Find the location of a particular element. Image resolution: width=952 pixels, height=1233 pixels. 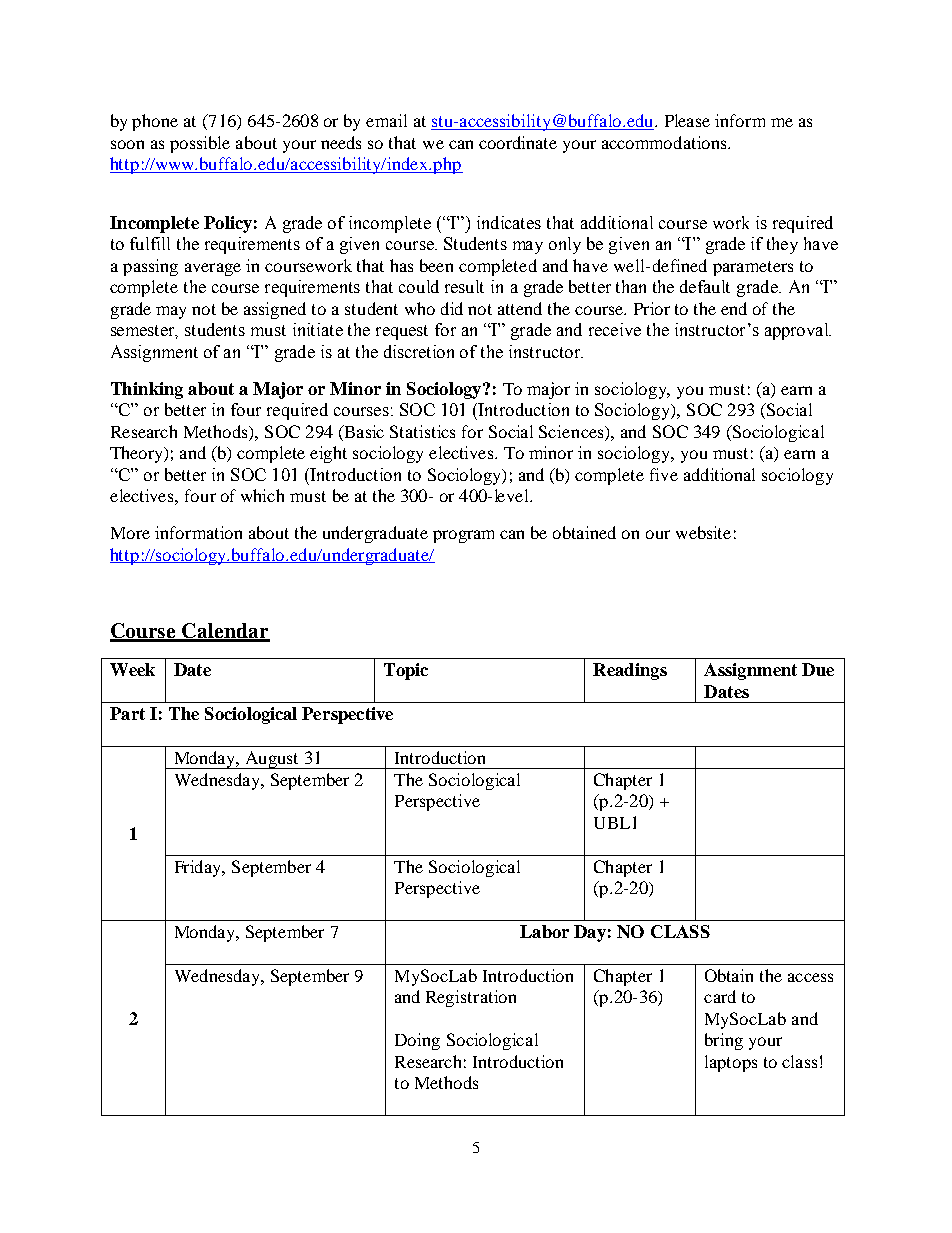

Statistics is located at coordinates (422, 431).
